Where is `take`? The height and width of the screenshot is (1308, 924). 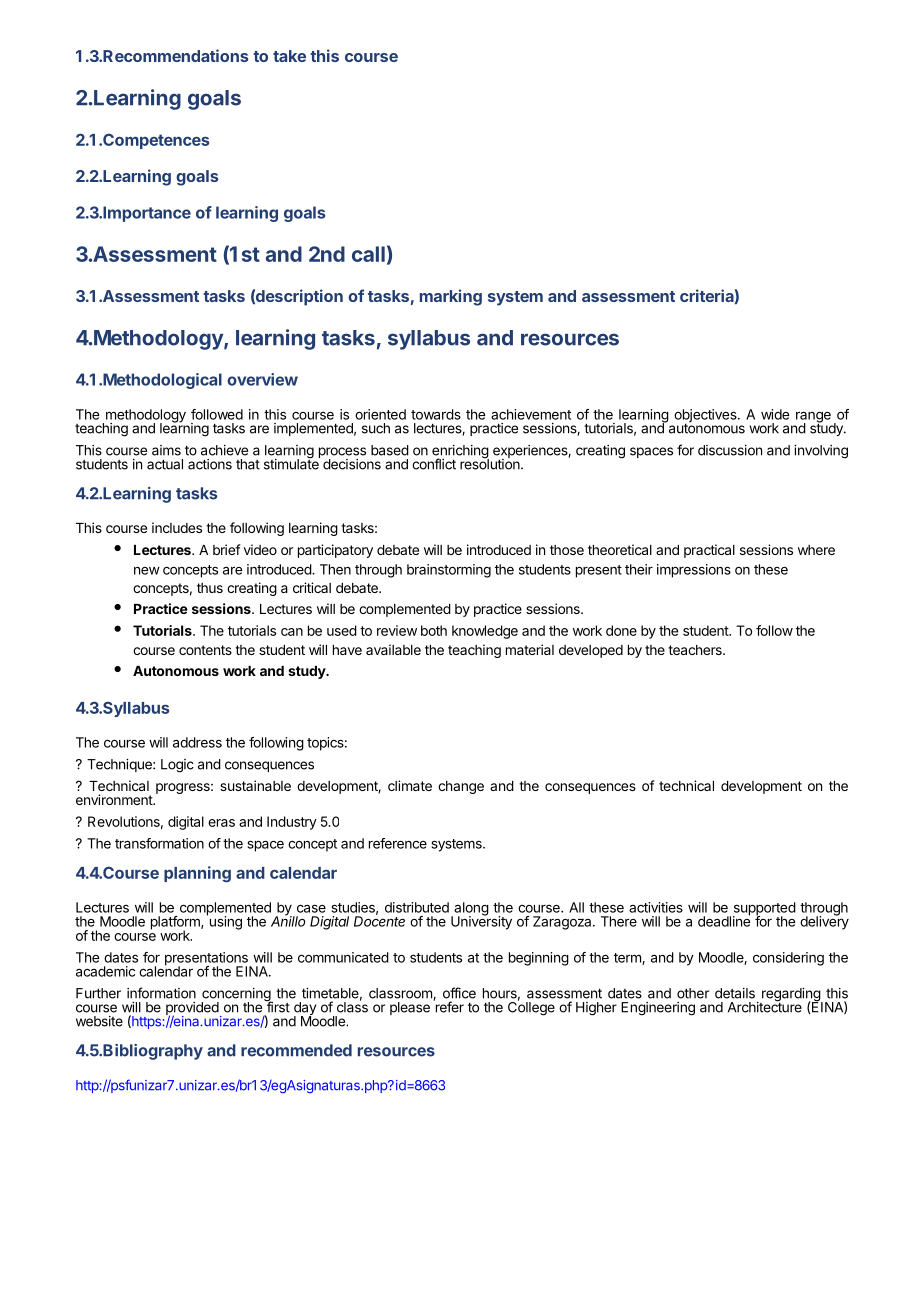
take is located at coordinates (289, 56).
